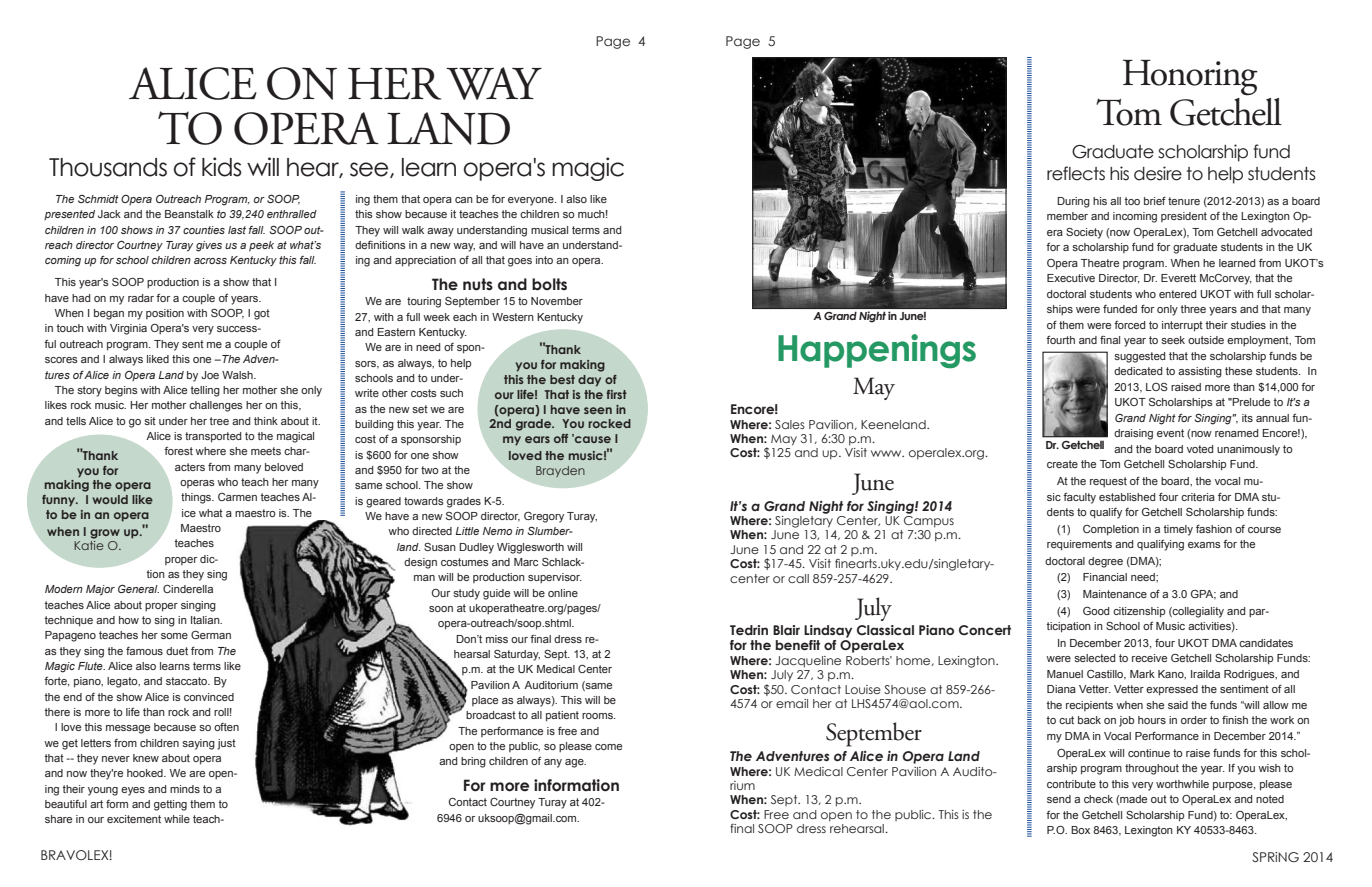  What do you see at coordinates (557, 301) in the page?
I see `November` at bounding box center [557, 301].
